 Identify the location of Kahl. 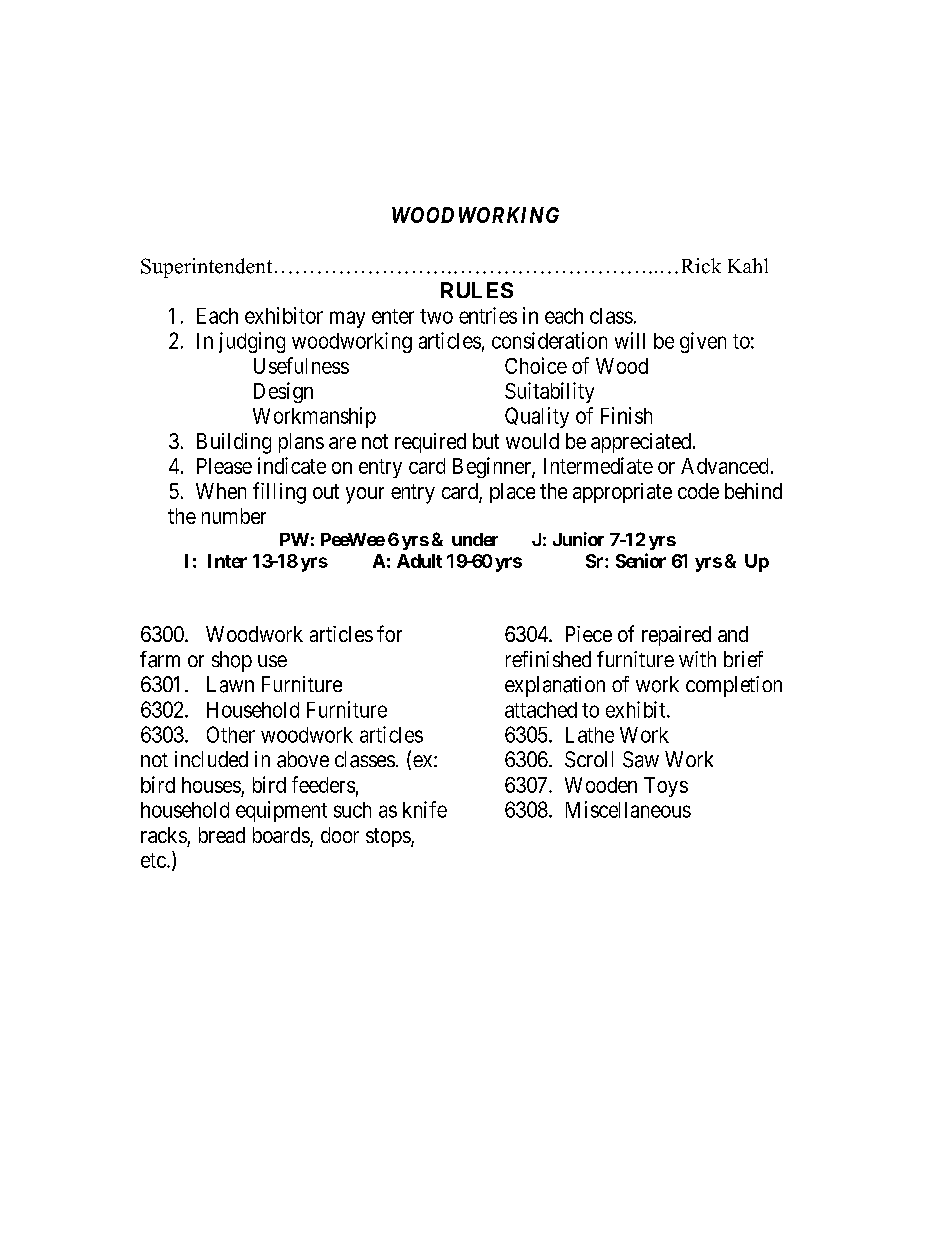
(748, 265).
